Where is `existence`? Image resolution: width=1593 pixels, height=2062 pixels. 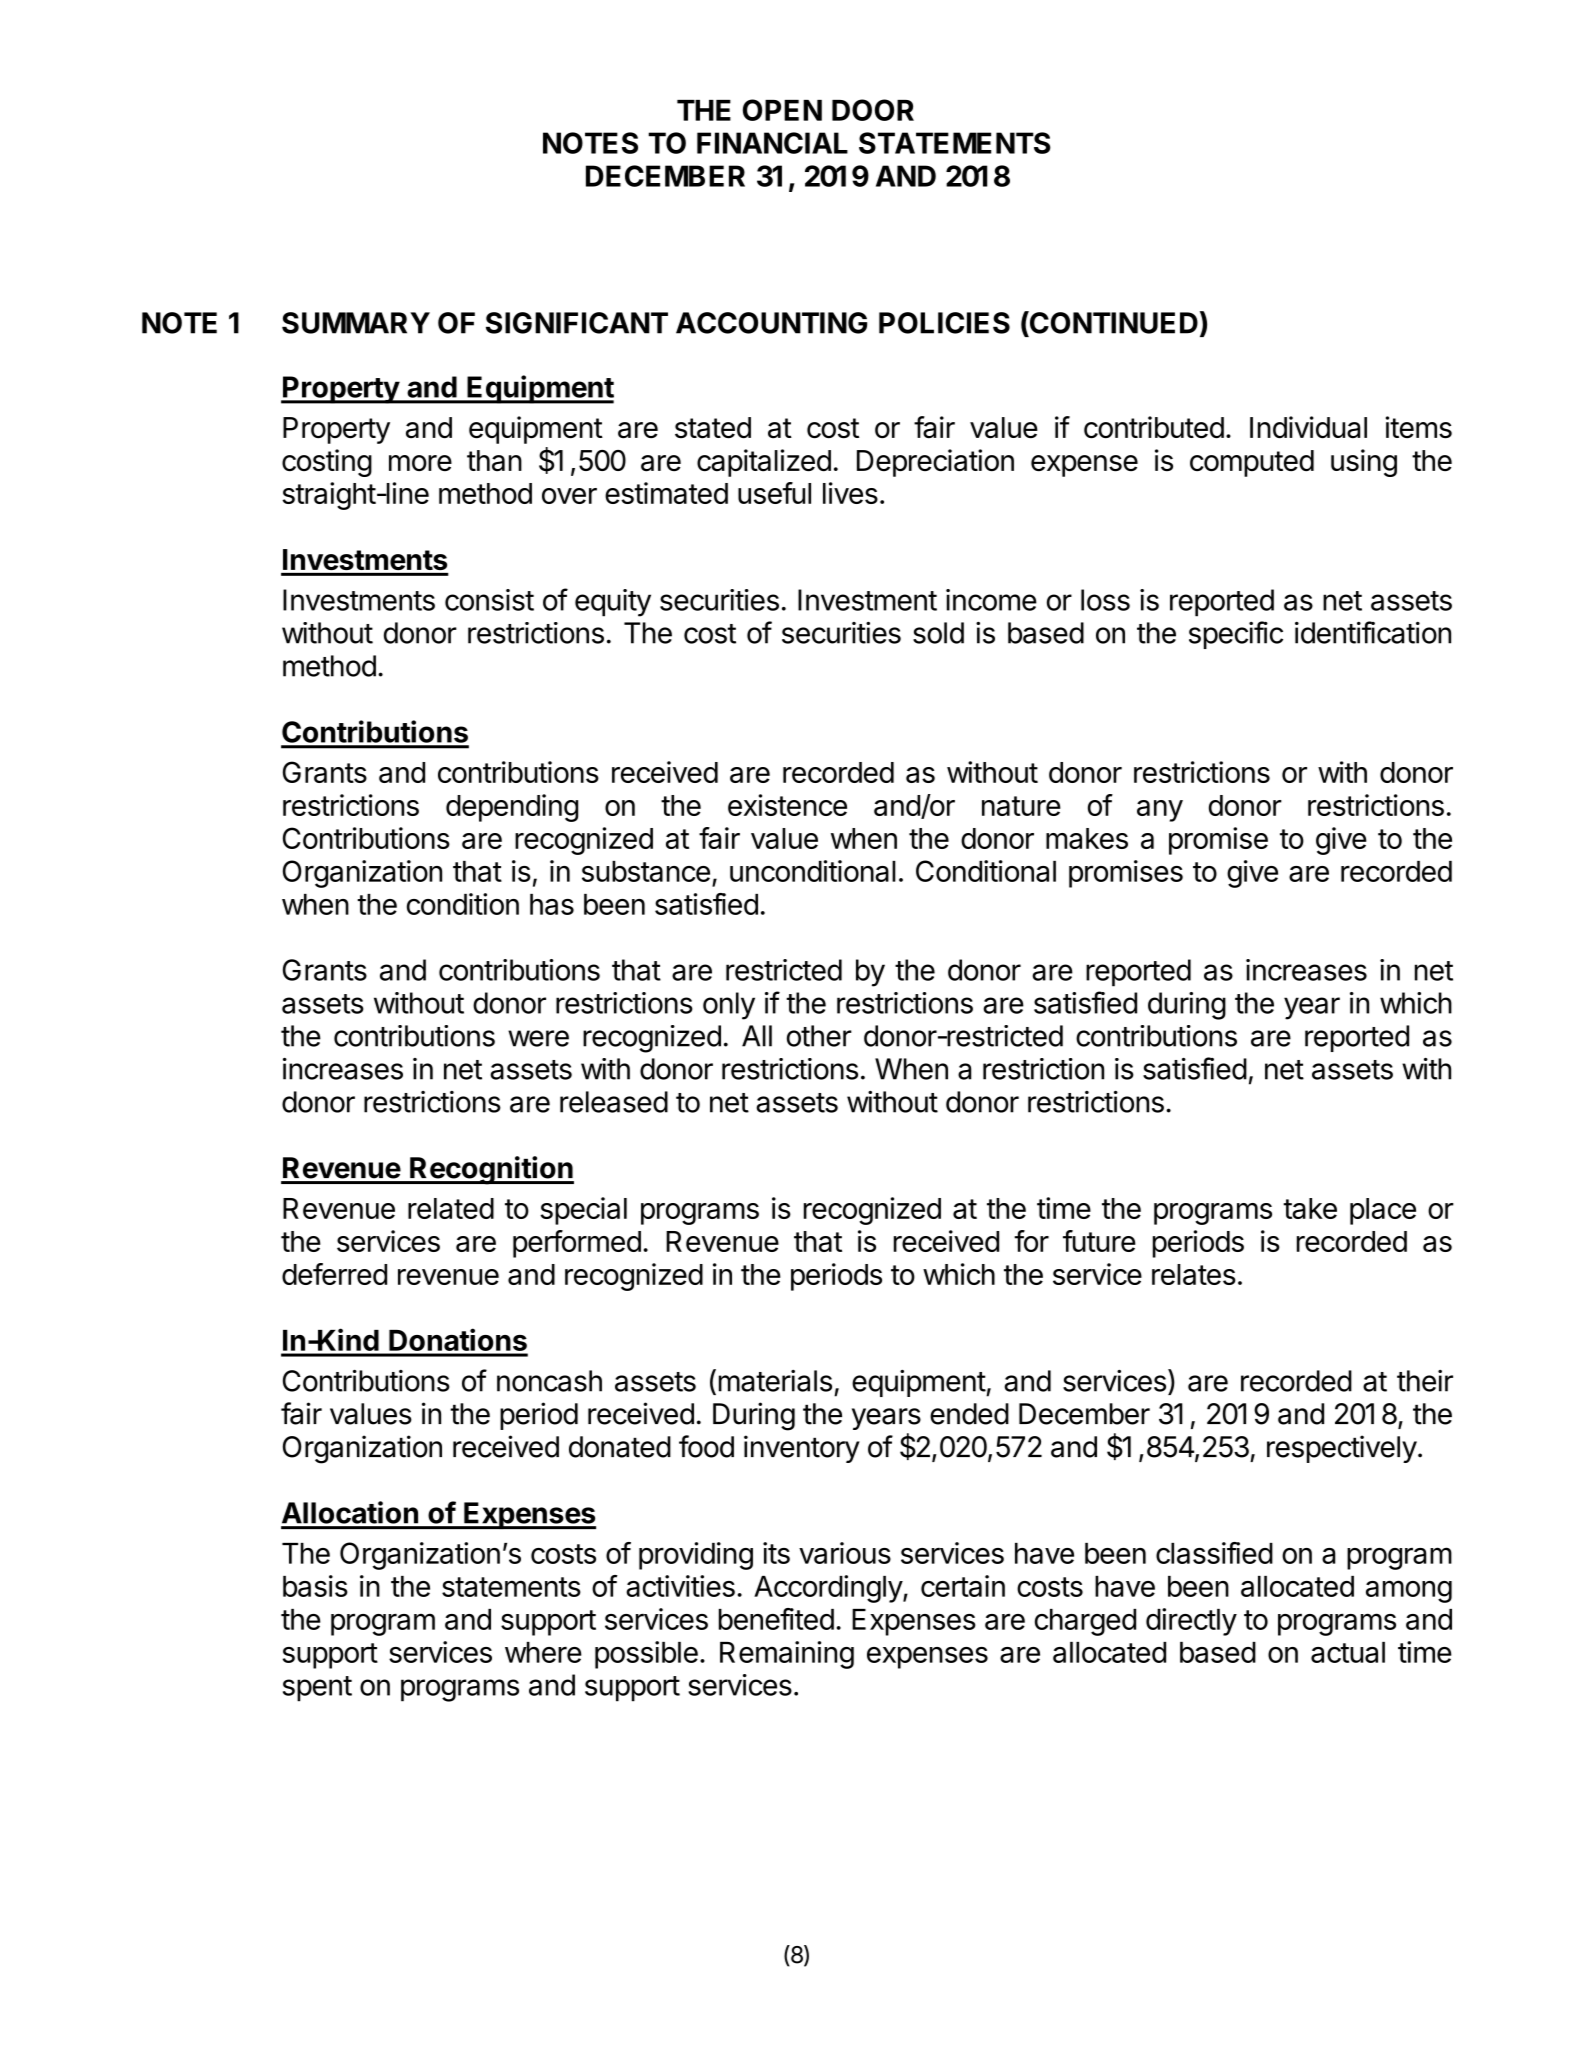 existence is located at coordinates (787, 805).
